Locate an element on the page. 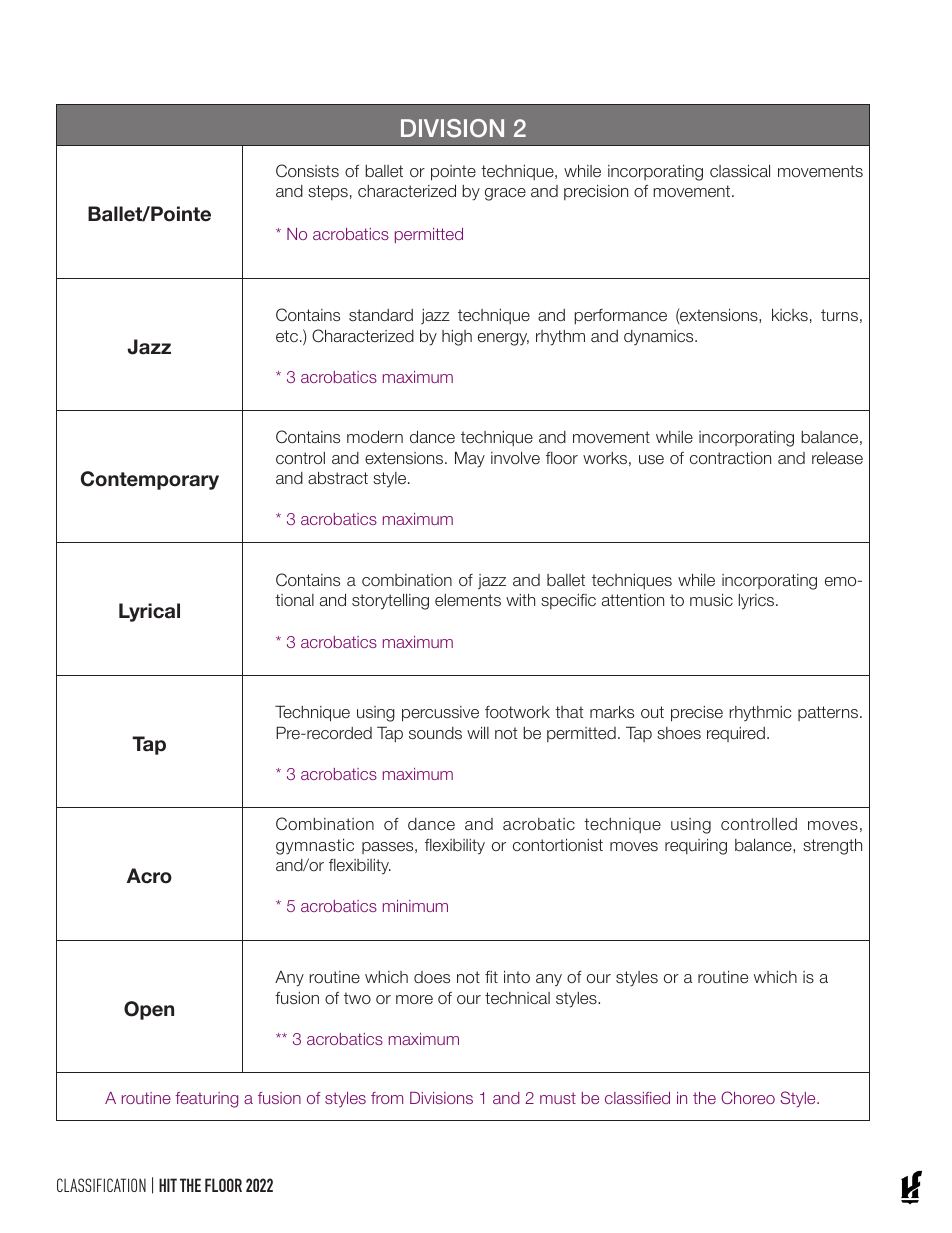  May is located at coordinates (470, 459).
